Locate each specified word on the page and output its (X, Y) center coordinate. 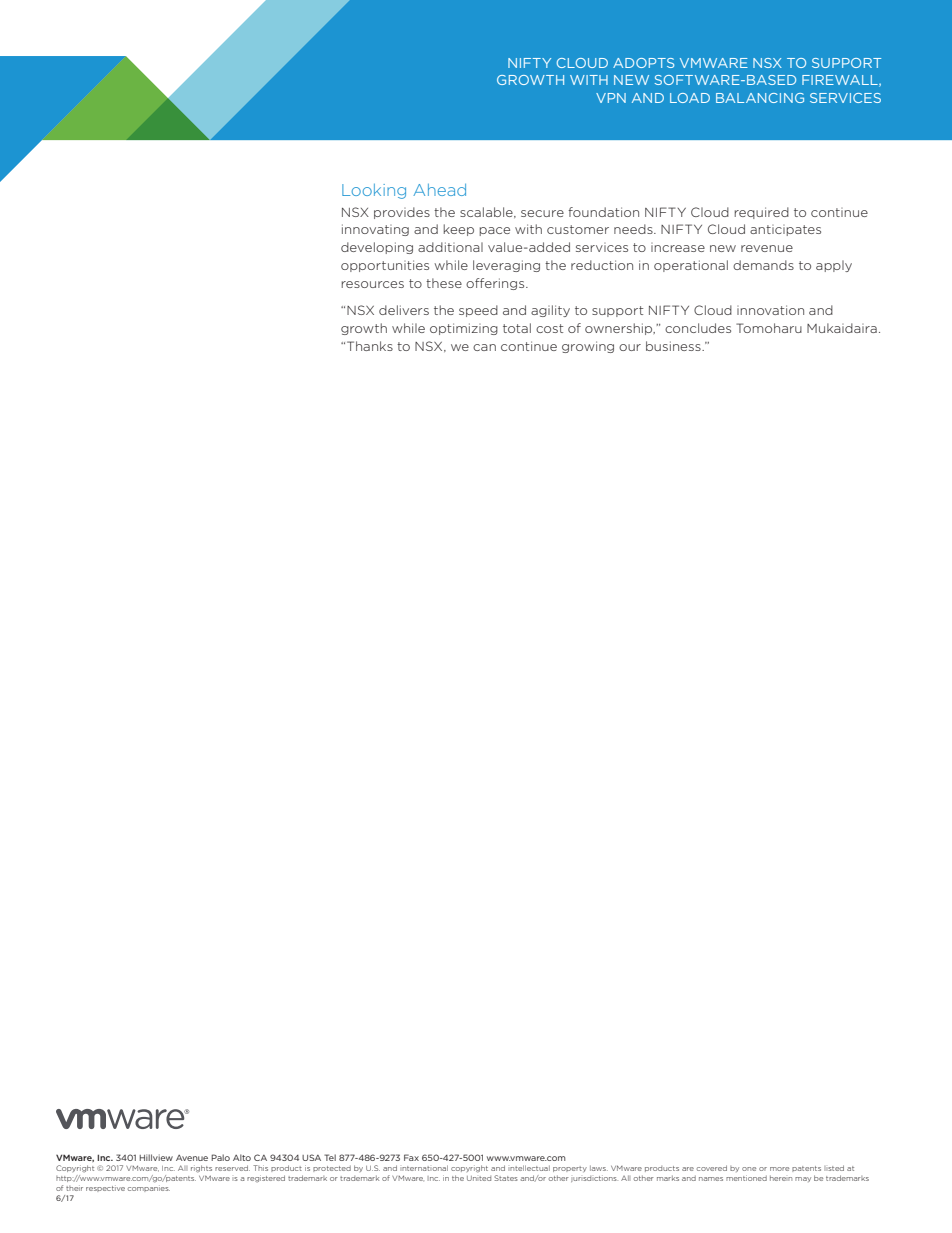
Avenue (192, 1158)
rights (201, 1169)
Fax (411, 1157)
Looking (374, 191)
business (674, 346)
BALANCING (760, 98)
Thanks (370, 346)
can (484, 347)
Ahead (439, 190)
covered (712, 1168)
